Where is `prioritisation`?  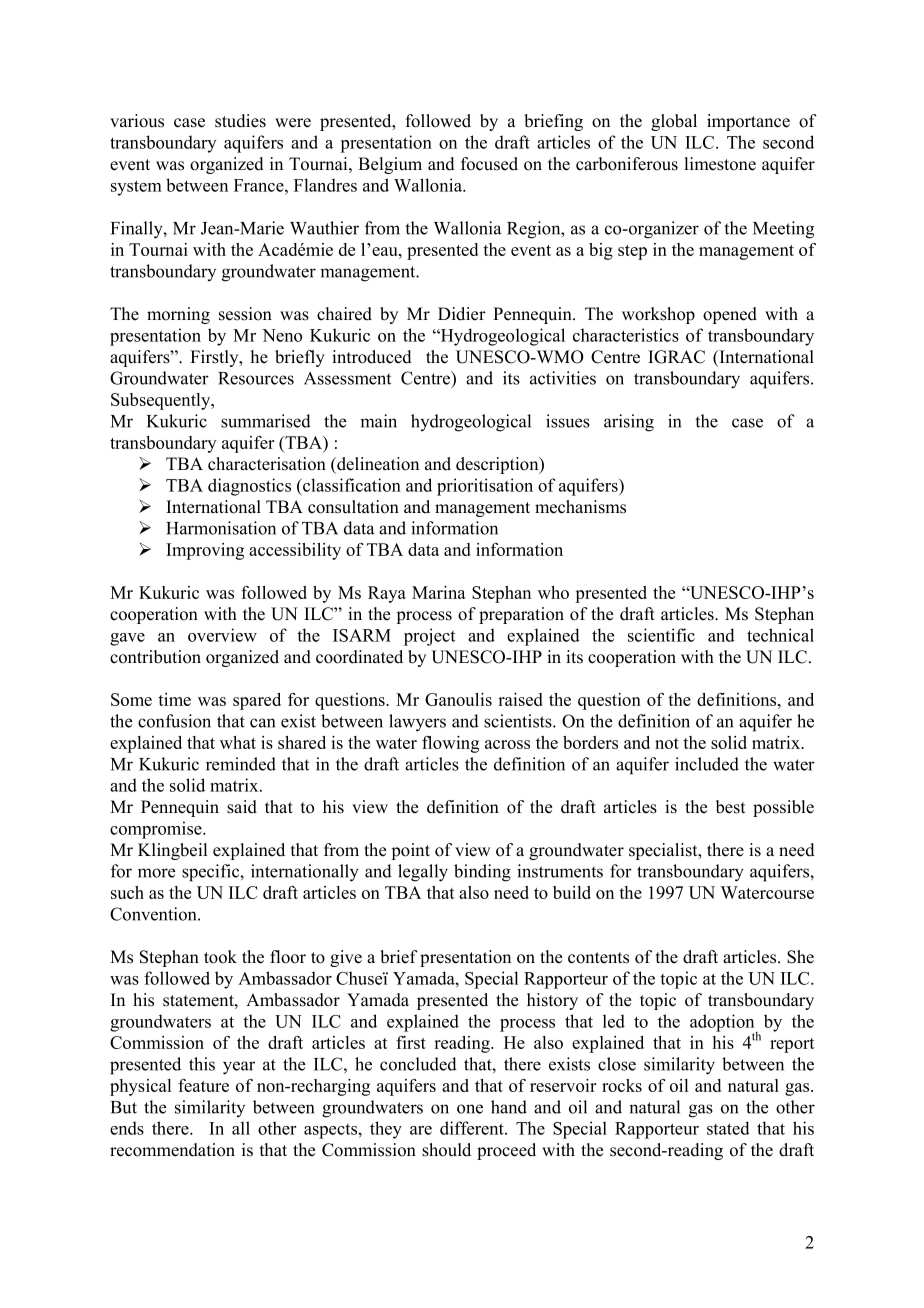
prioritisation is located at coordinates (485, 487).
